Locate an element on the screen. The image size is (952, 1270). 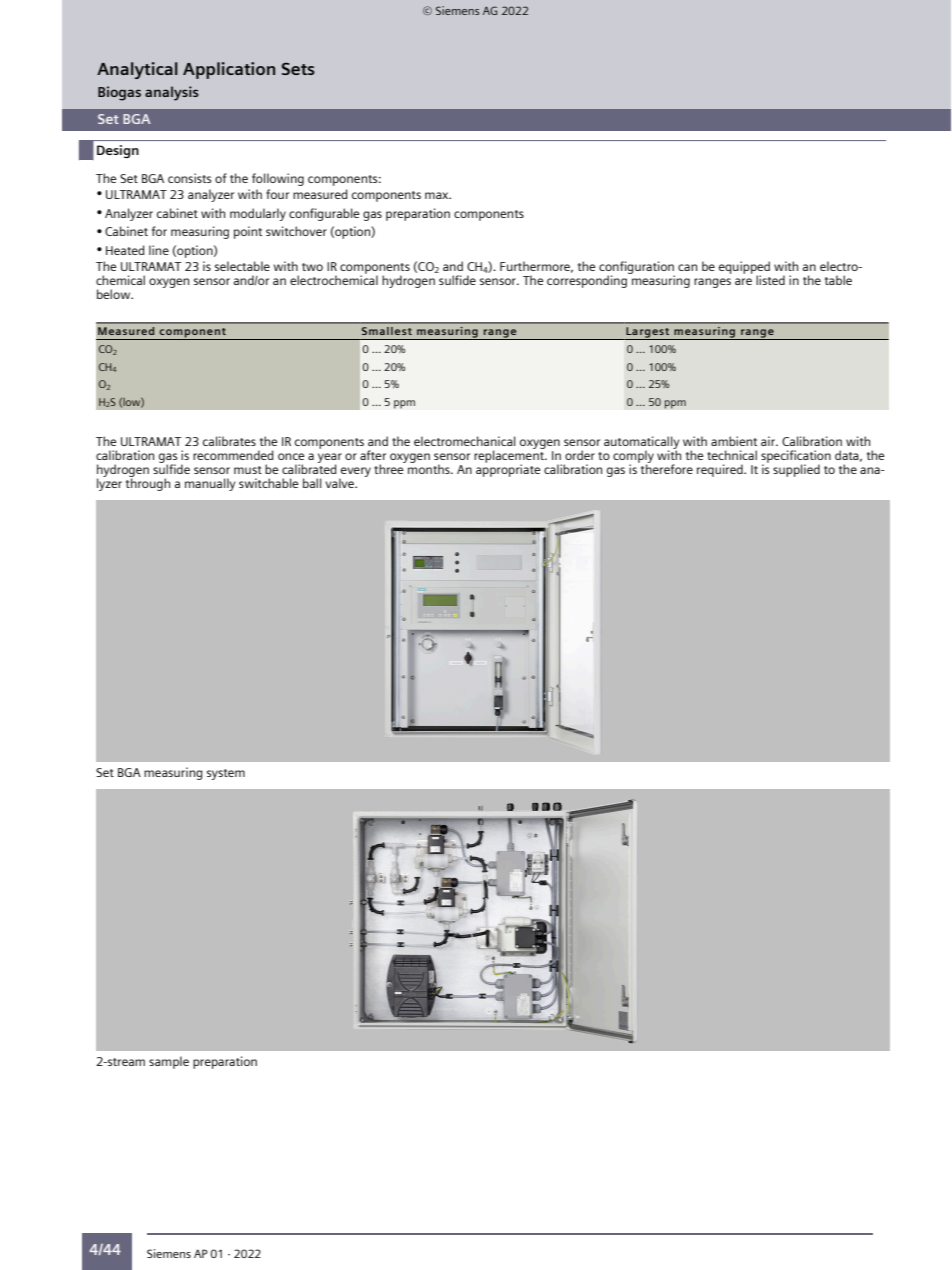
valve is located at coordinates (340, 483).
